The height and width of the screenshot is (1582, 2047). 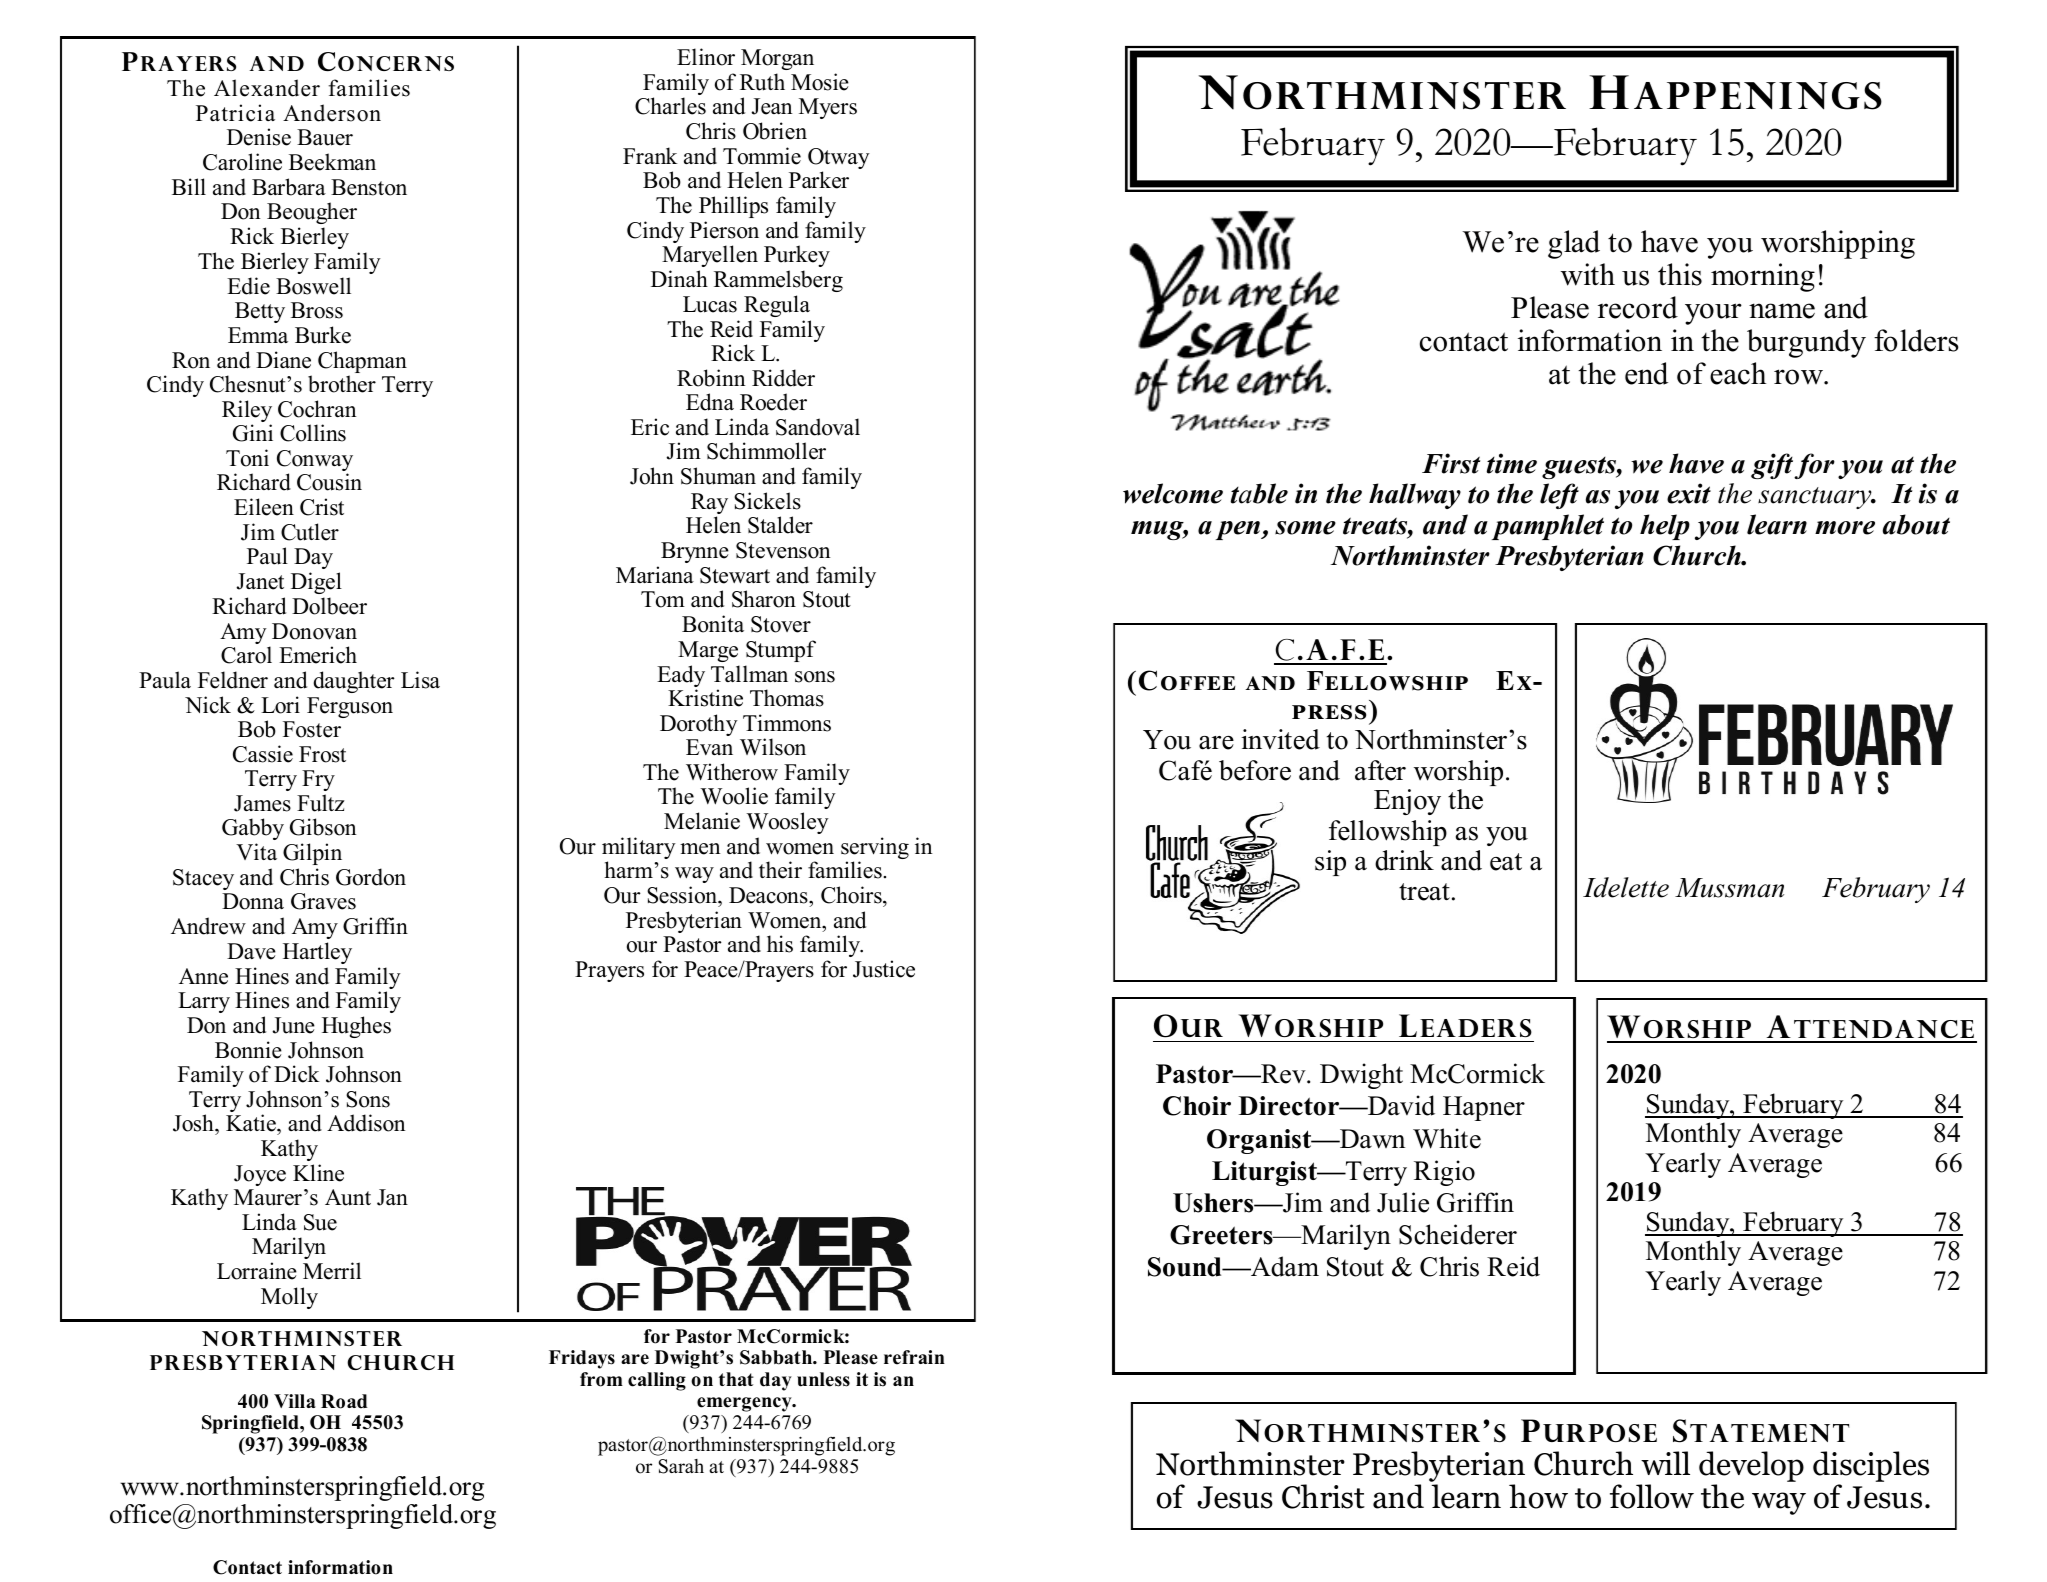 I want to click on Anderson, so click(x=332, y=113).
